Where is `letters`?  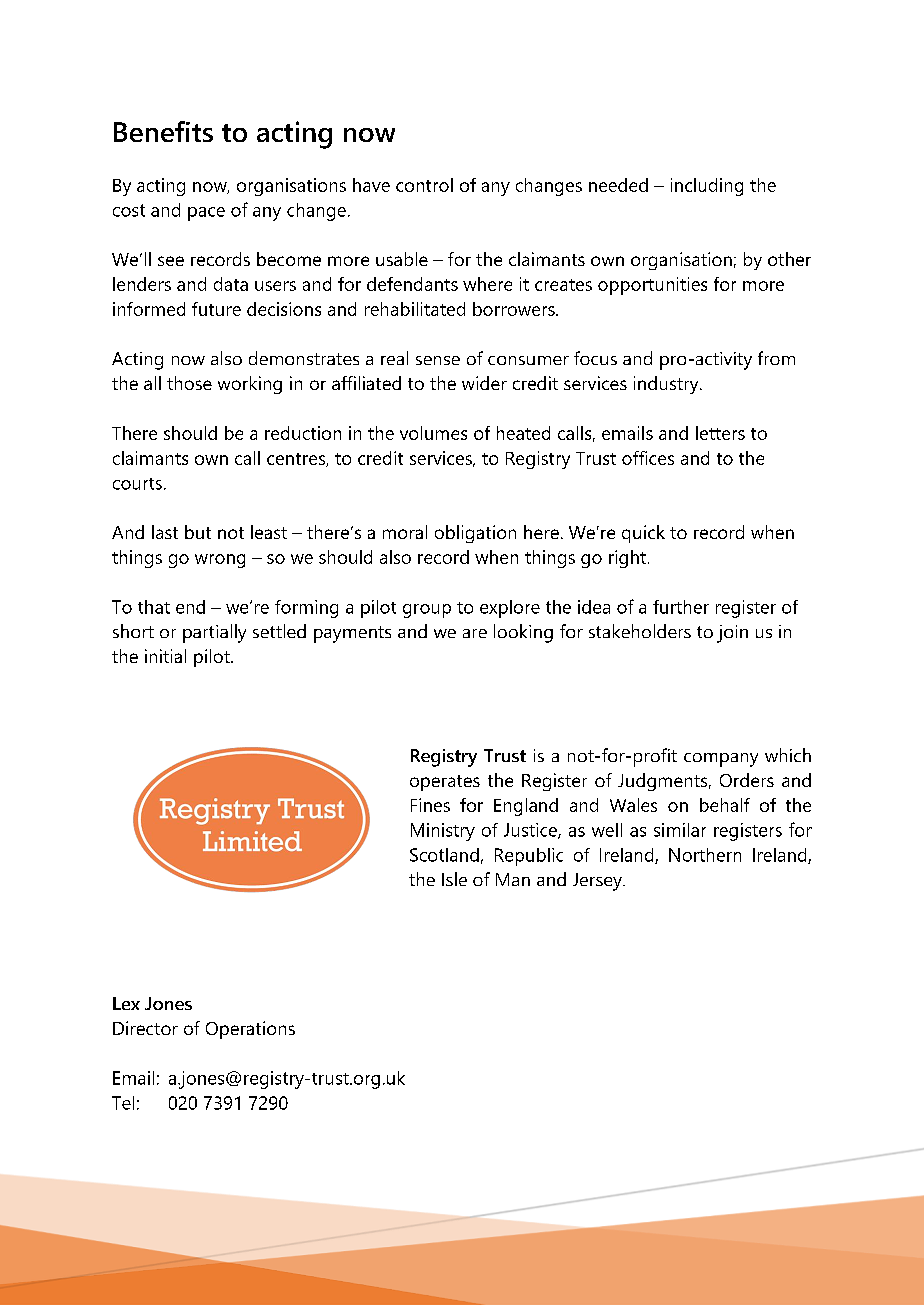 letters is located at coordinates (720, 433).
